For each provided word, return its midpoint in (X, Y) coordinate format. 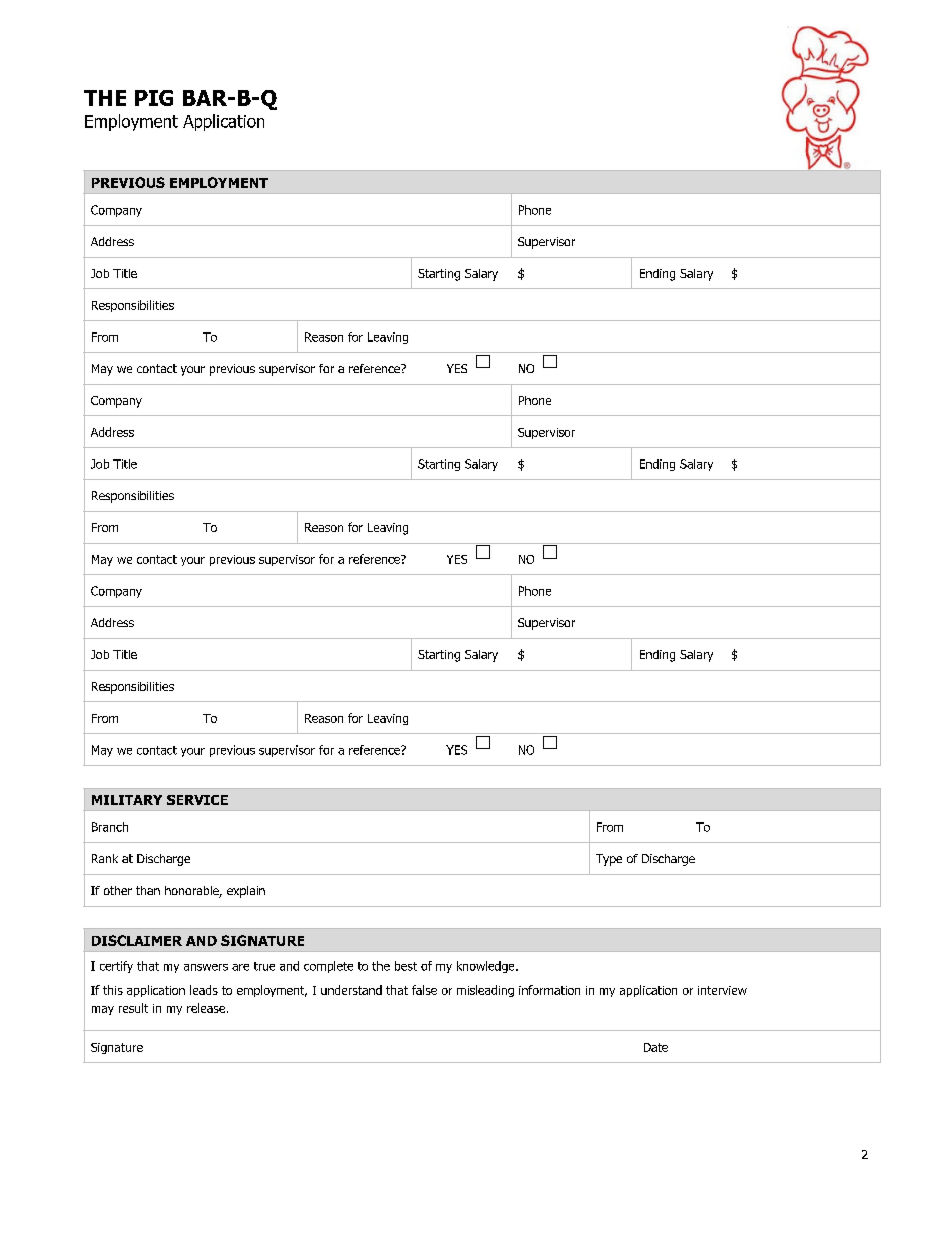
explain (246, 892)
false (424, 990)
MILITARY (127, 800)
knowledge (487, 967)
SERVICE (197, 800)
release (206, 1008)
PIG (154, 98)
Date (656, 1047)
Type (609, 860)
